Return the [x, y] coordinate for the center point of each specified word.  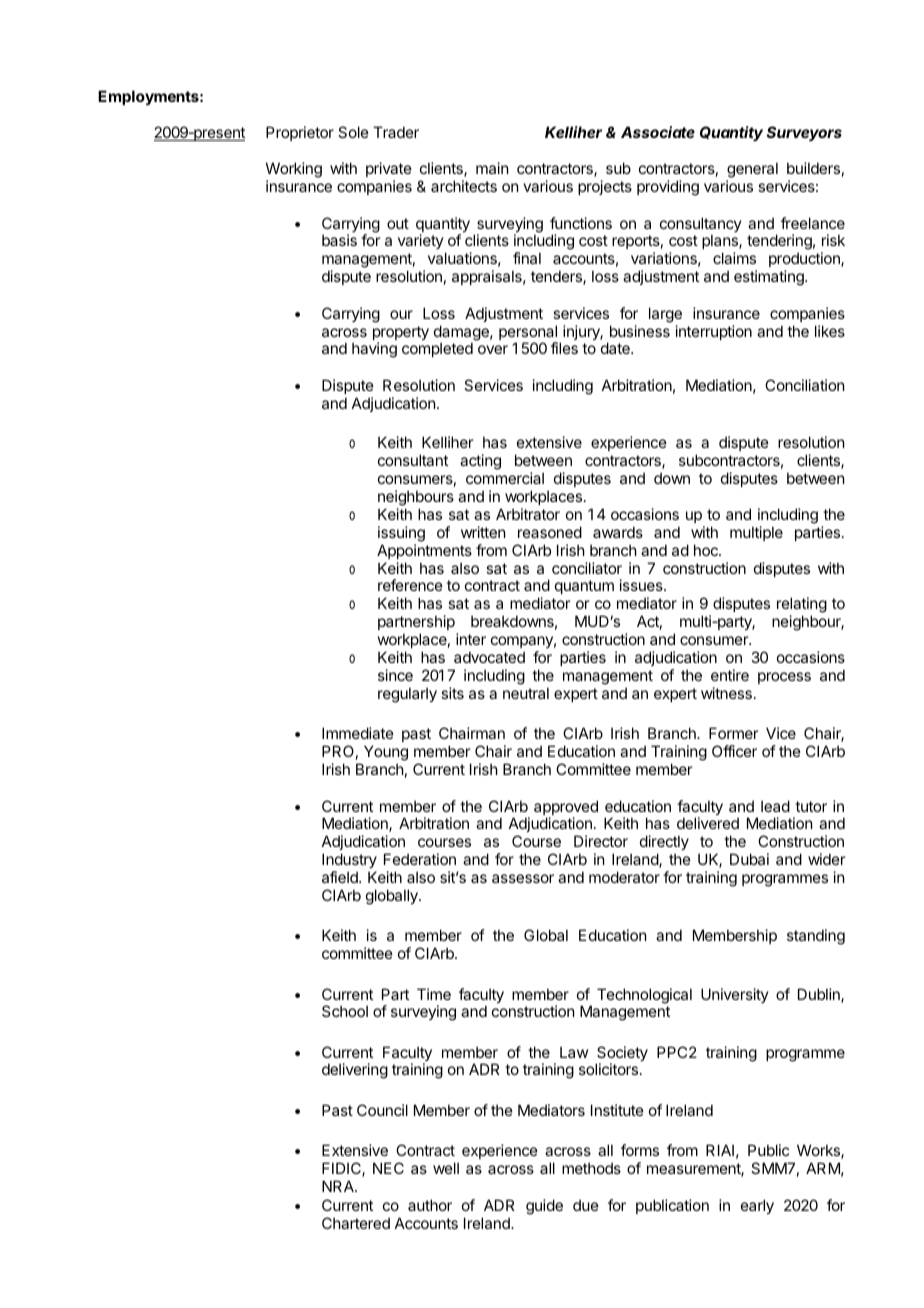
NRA [339, 1186]
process [784, 678]
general [752, 170]
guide [544, 1207]
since [395, 675]
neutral [526, 693]
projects [605, 187]
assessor [523, 878]
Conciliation [804, 385]
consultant [413, 460]
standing [816, 937]
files [564, 348]
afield [341, 877]
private [389, 169]
